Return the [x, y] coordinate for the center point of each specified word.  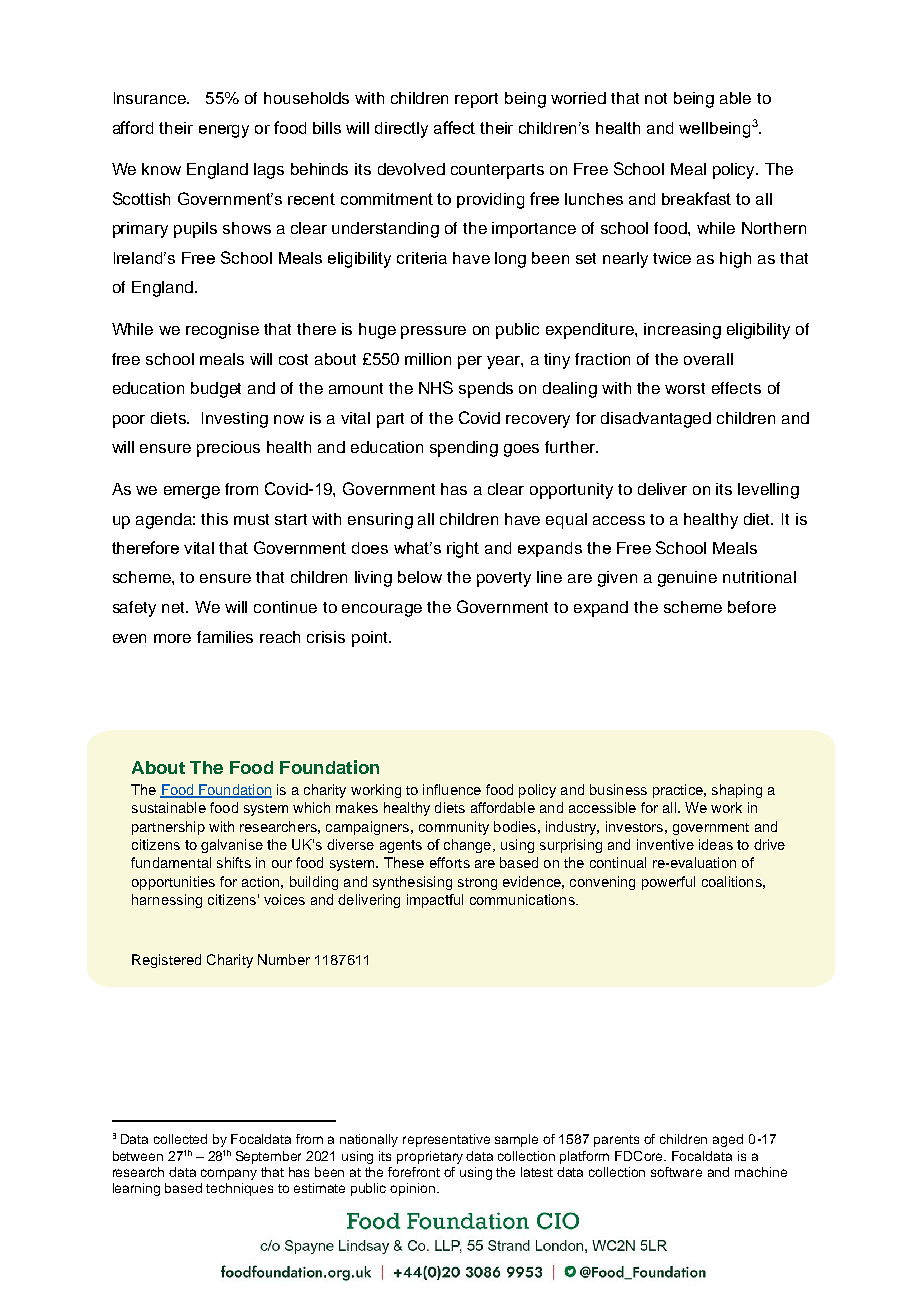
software [676, 1172]
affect [454, 127]
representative [446, 1140]
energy [224, 131]
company [229, 1174]
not [656, 98]
